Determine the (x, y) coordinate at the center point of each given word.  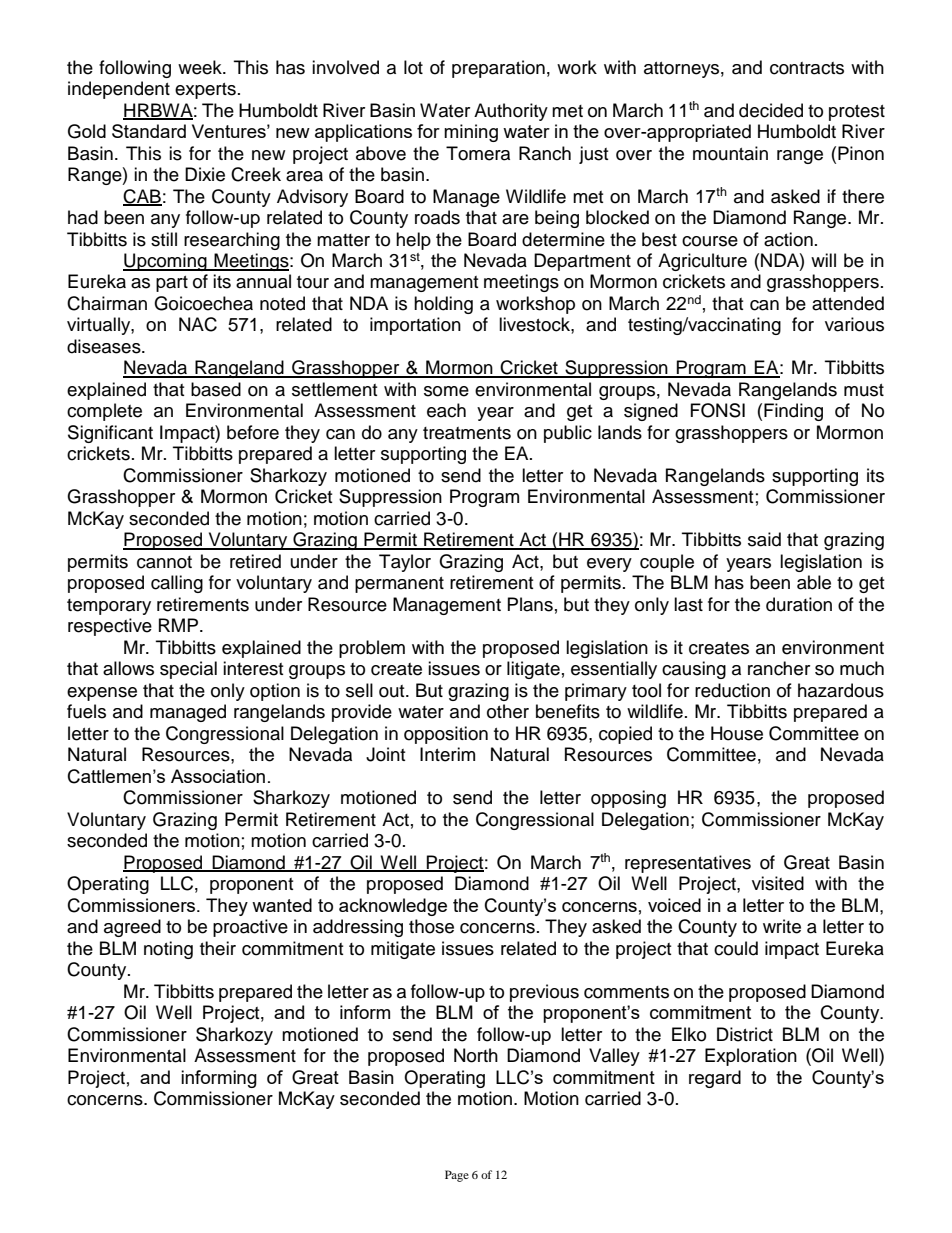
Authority (511, 112)
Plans (530, 604)
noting (168, 950)
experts (205, 91)
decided (771, 110)
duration (799, 604)
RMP (180, 625)
